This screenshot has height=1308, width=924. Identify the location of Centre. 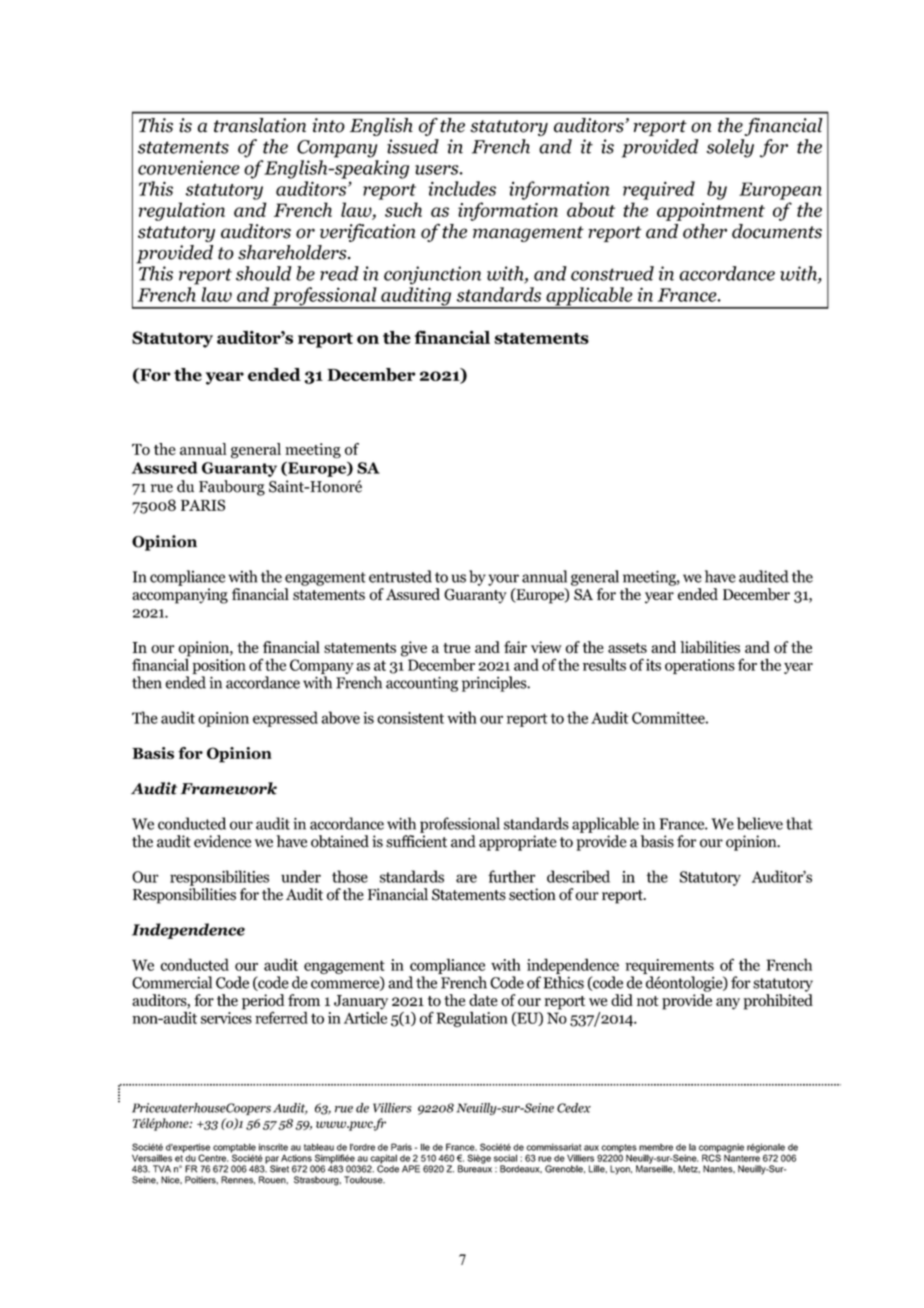
(213, 1158).
